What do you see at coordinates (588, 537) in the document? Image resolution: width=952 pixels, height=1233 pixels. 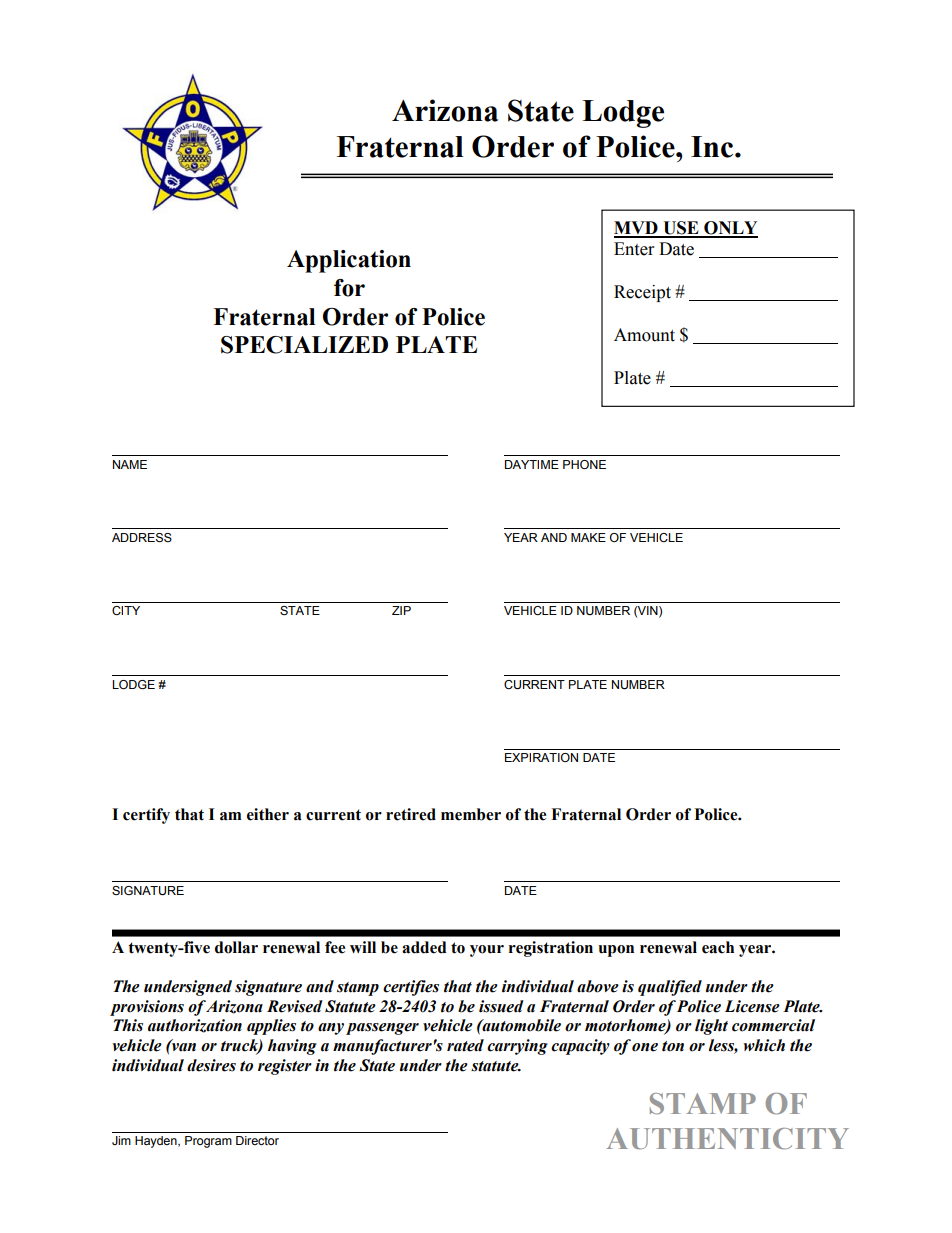 I see `MAKE` at bounding box center [588, 537].
